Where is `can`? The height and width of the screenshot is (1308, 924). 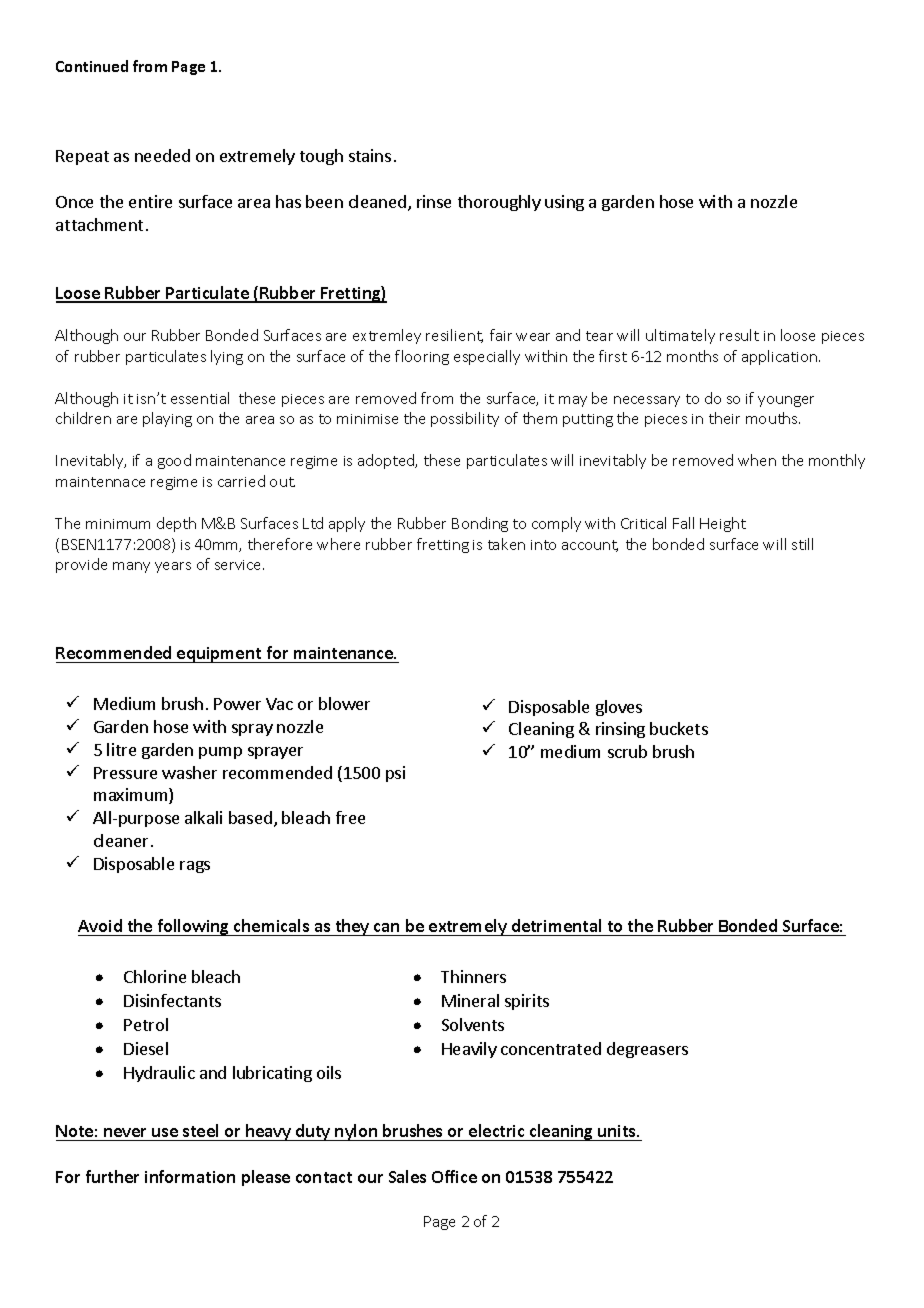 can is located at coordinates (387, 929).
